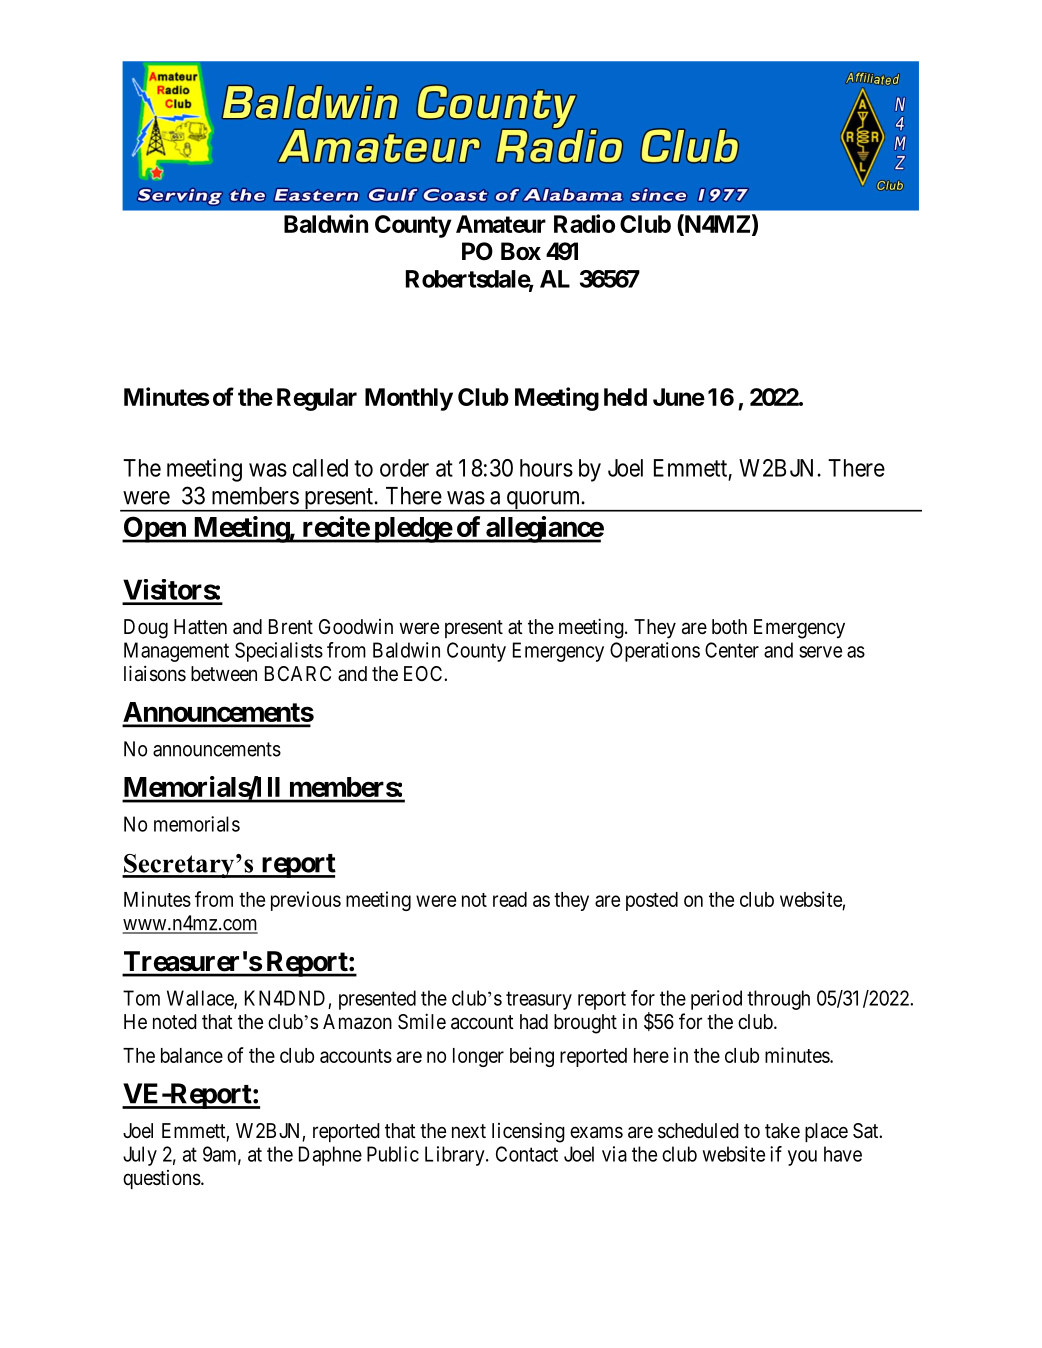 This screenshot has height=1348, width=1042. I want to click on held, so click(625, 397).
